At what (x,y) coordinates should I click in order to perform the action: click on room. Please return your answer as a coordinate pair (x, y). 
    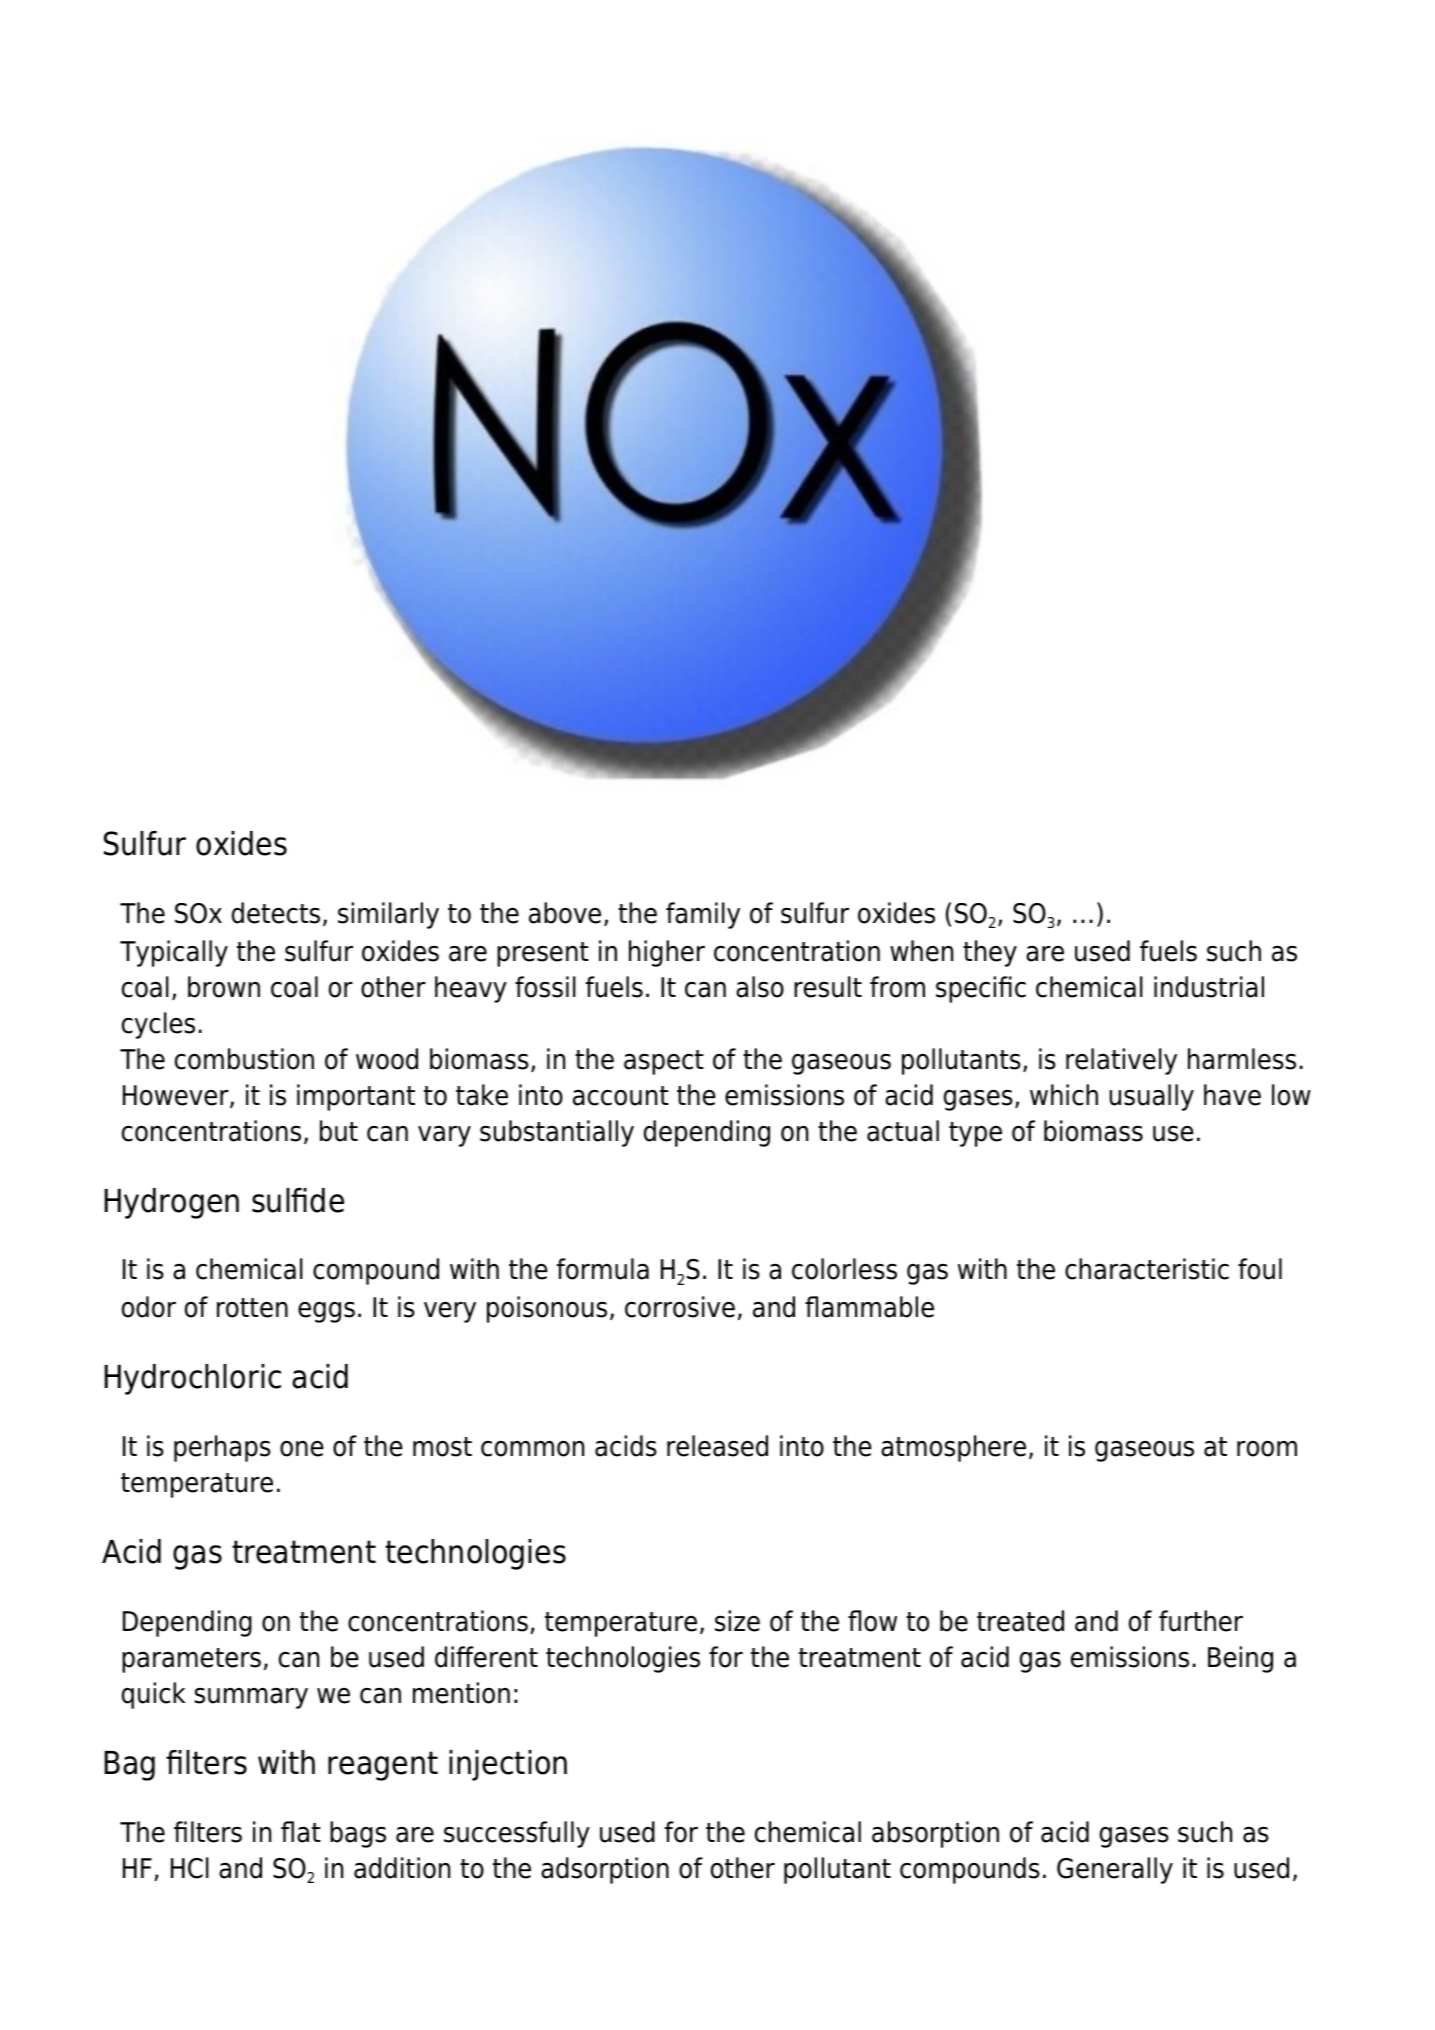
    Looking at the image, I should click on (1267, 1449).
